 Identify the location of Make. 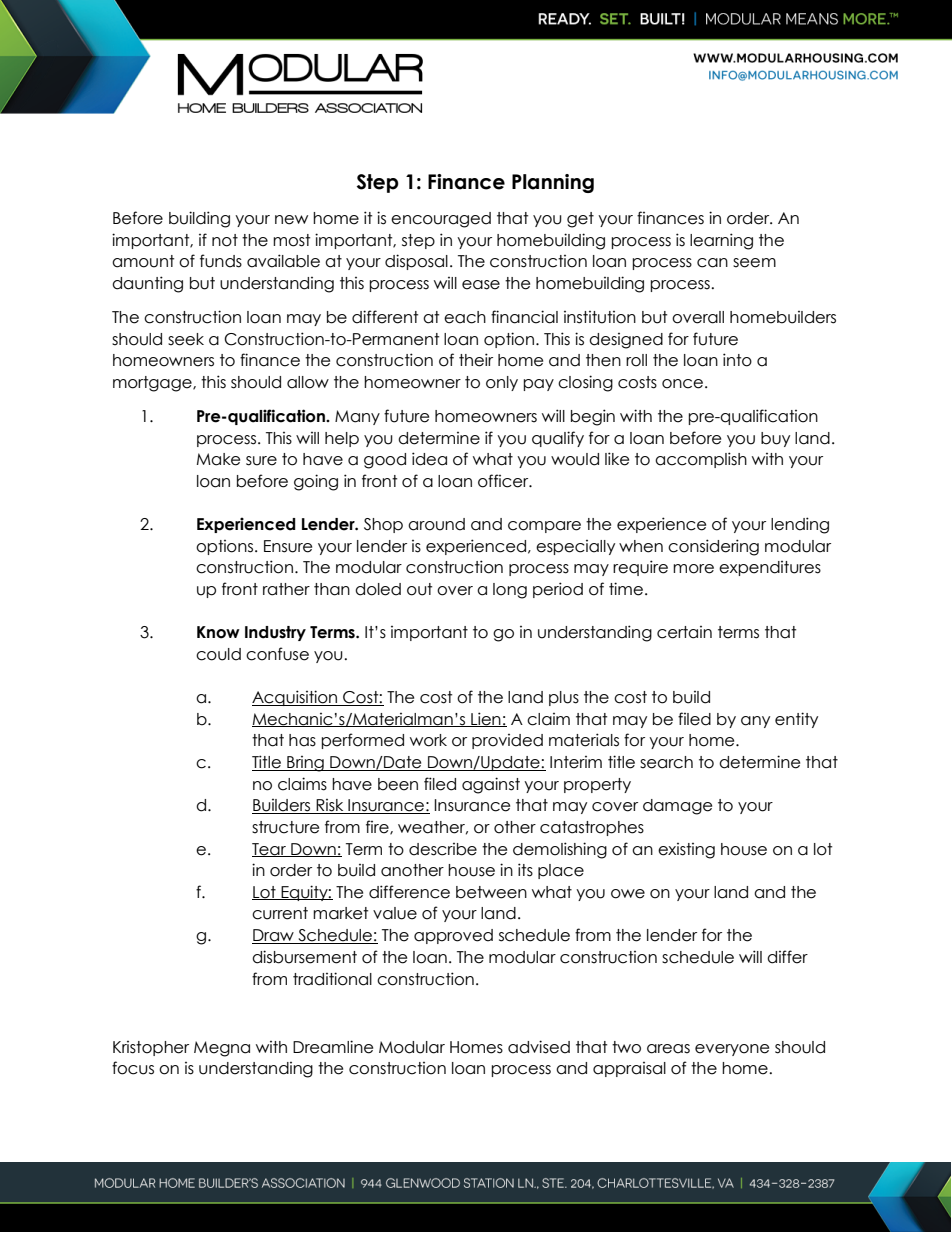
(218, 459).
